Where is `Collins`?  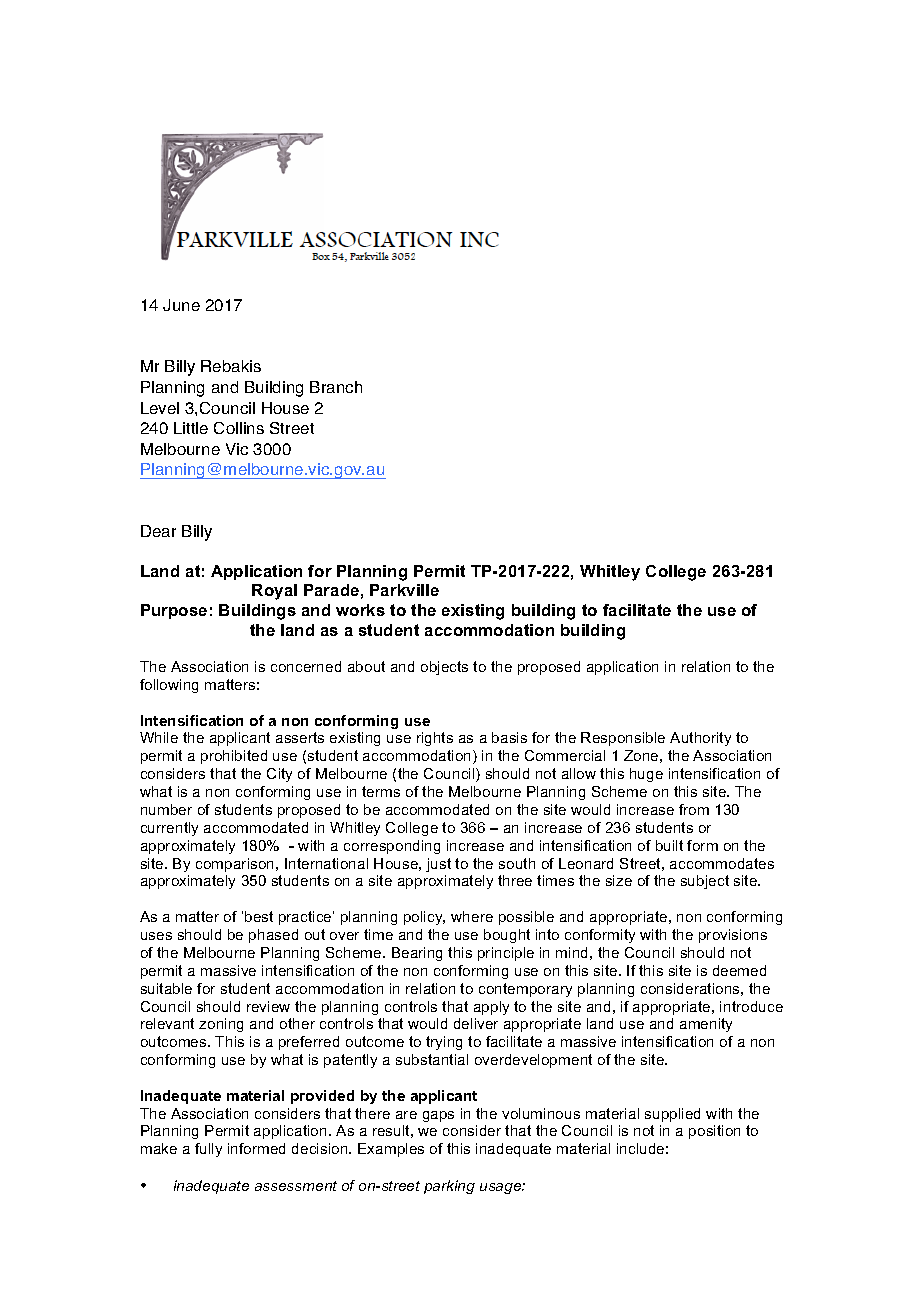
Collins is located at coordinates (239, 428).
